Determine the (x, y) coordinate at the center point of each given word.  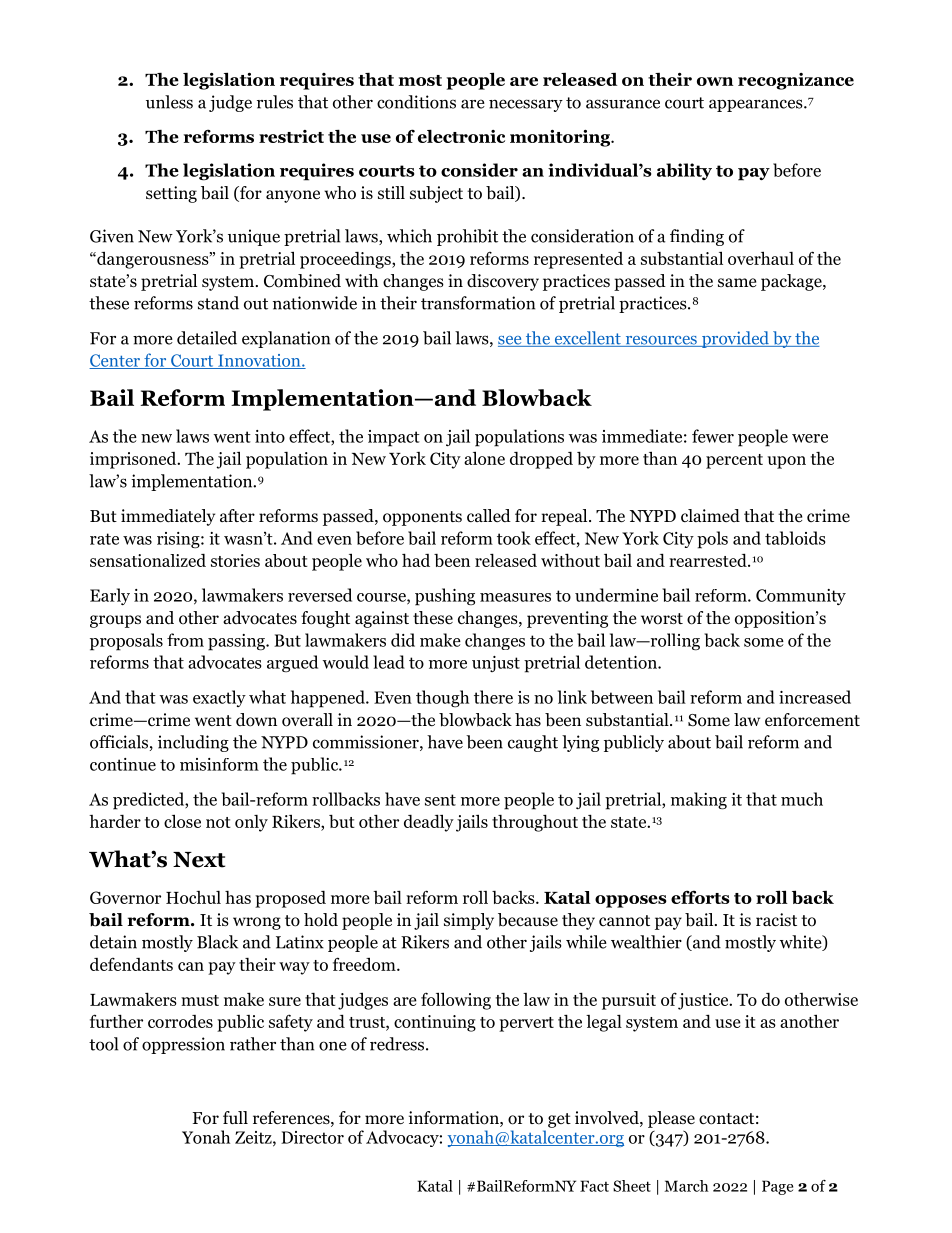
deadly (429, 823)
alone (484, 458)
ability (684, 171)
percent (734, 461)
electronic (461, 136)
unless (169, 102)
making (699, 801)
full (235, 1117)
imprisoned (134, 460)
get (559, 1120)
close (182, 821)
